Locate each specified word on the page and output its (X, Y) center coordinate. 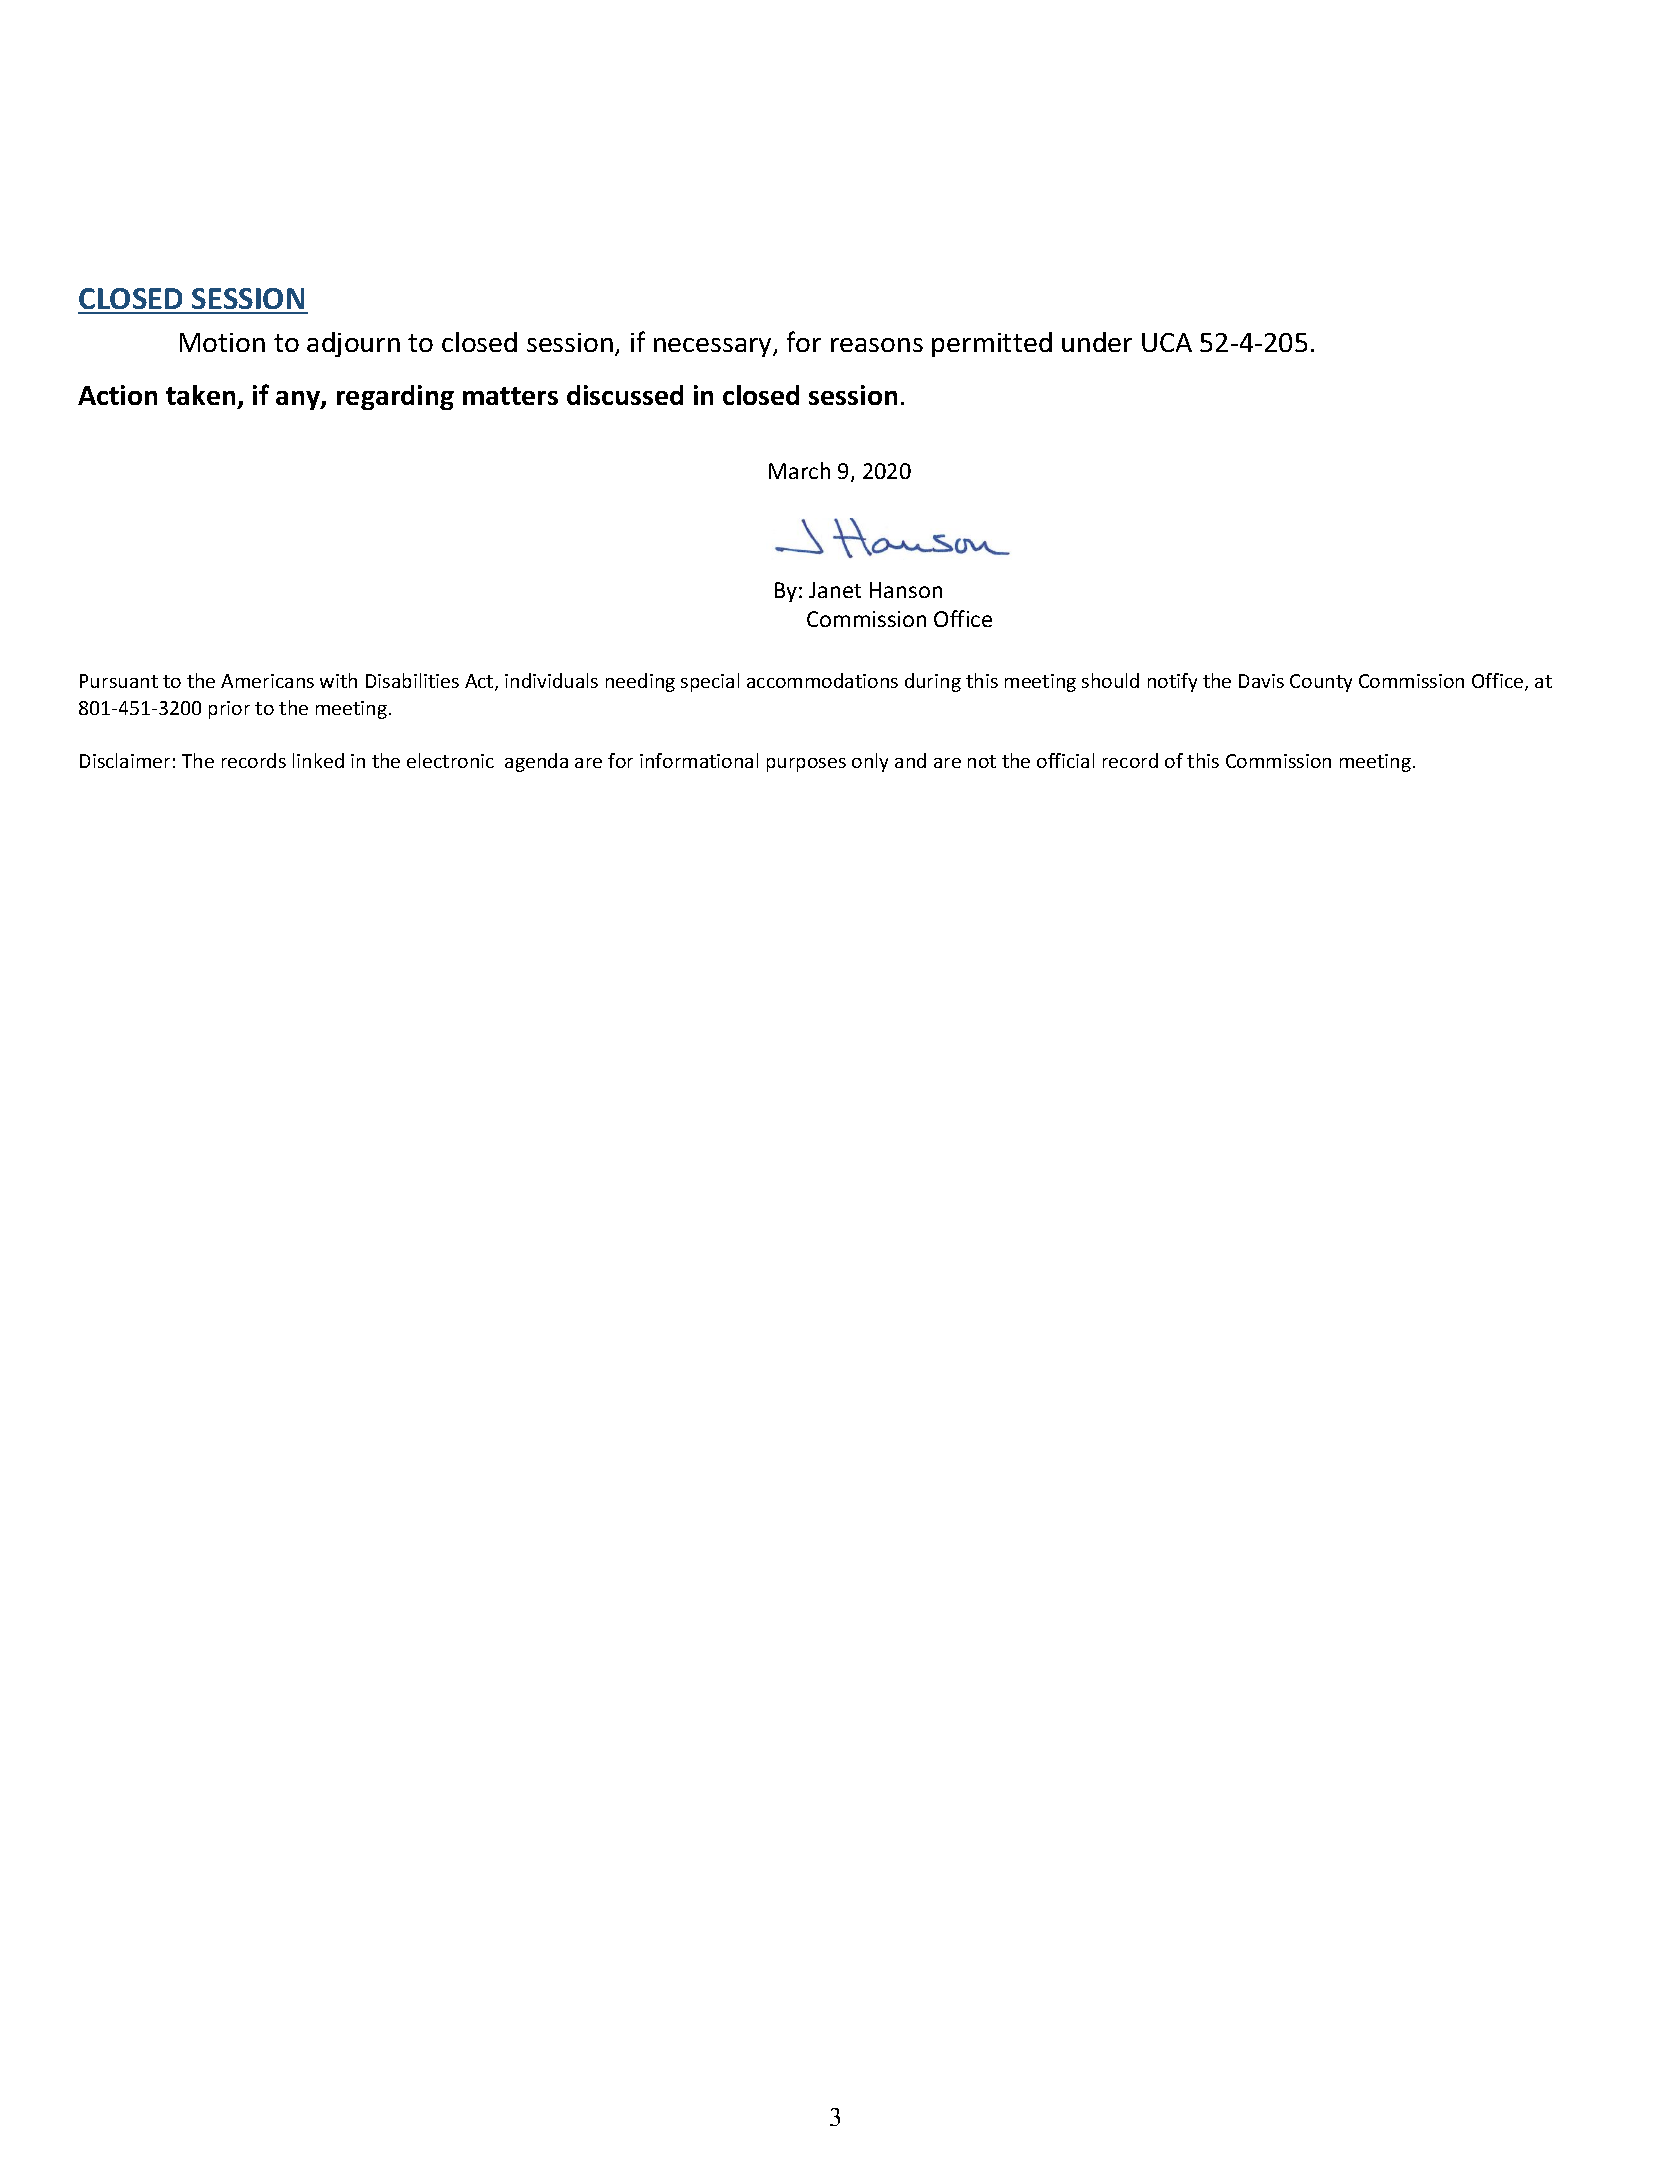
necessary (714, 347)
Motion (222, 342)
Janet (835, 590)
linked (318, 760)
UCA (1167, 342)
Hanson (906, 590)
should (1110, 680)
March (799, 470)
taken (202, 397)
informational (699, 760)
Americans (267, 681)
